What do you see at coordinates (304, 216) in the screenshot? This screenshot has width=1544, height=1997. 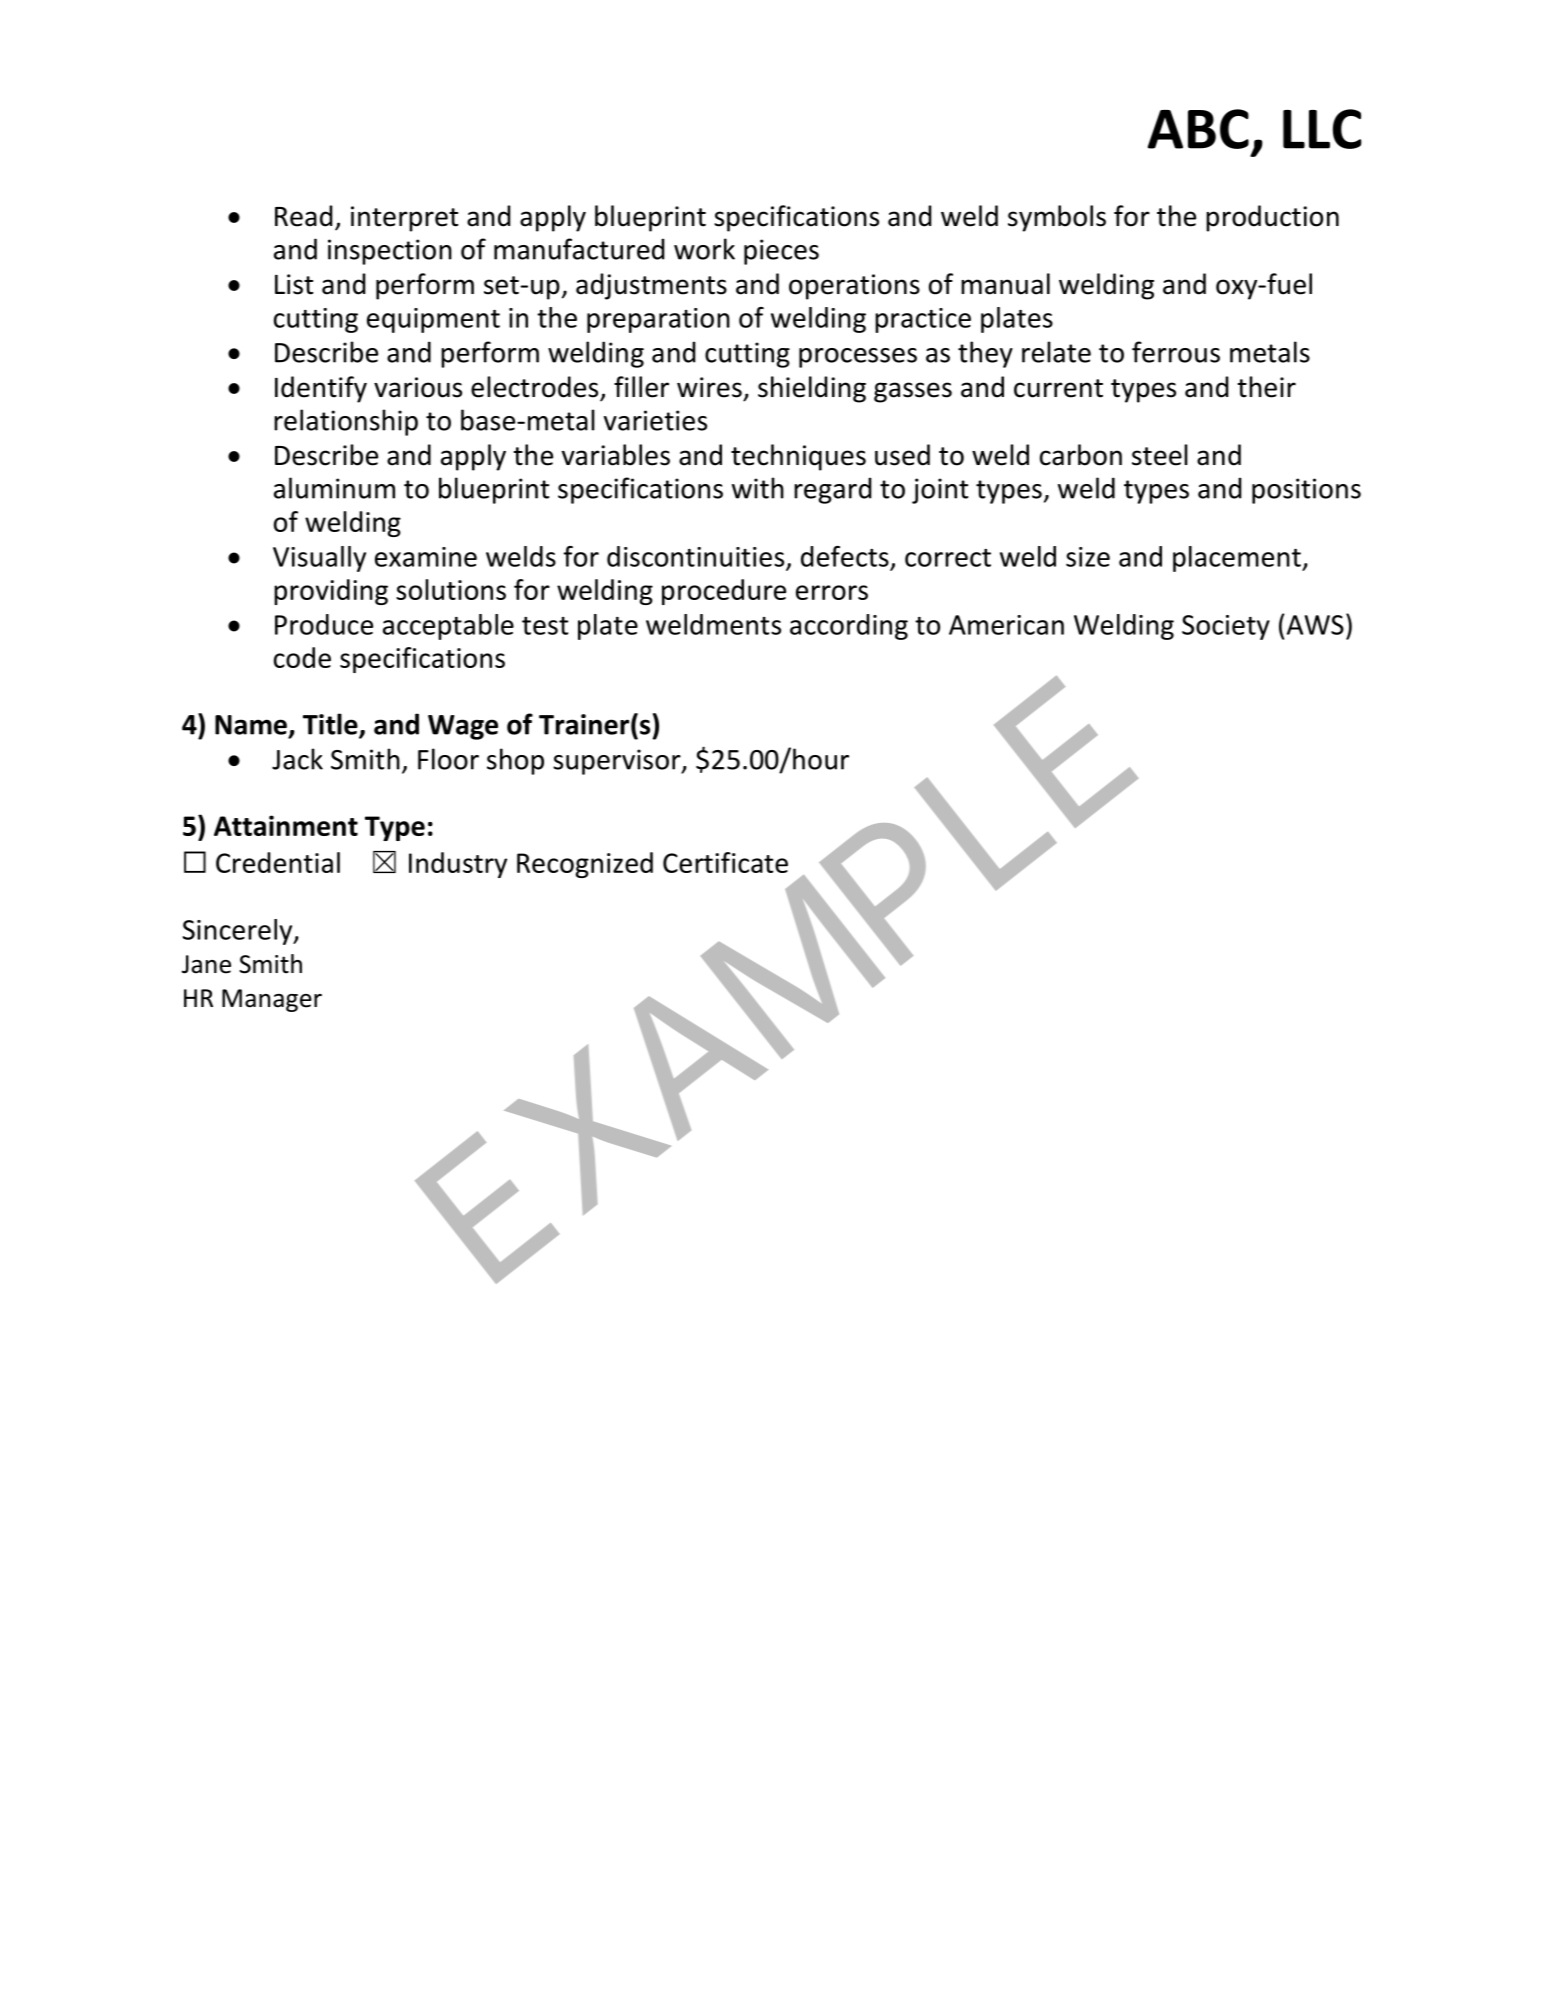 I see `Read` at bounding box center [304, 216].
